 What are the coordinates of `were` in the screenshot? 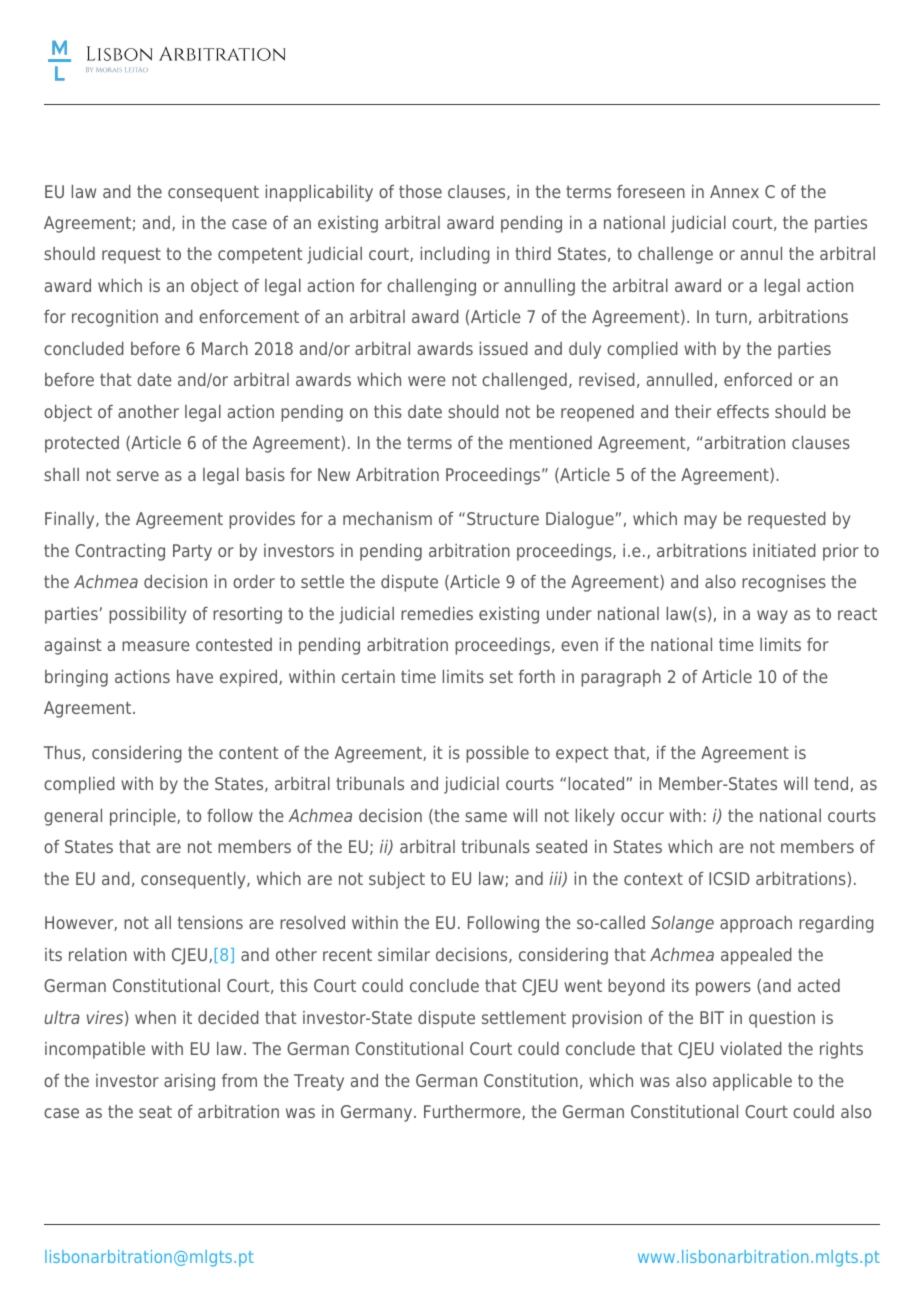 It's located at (427, 381).
